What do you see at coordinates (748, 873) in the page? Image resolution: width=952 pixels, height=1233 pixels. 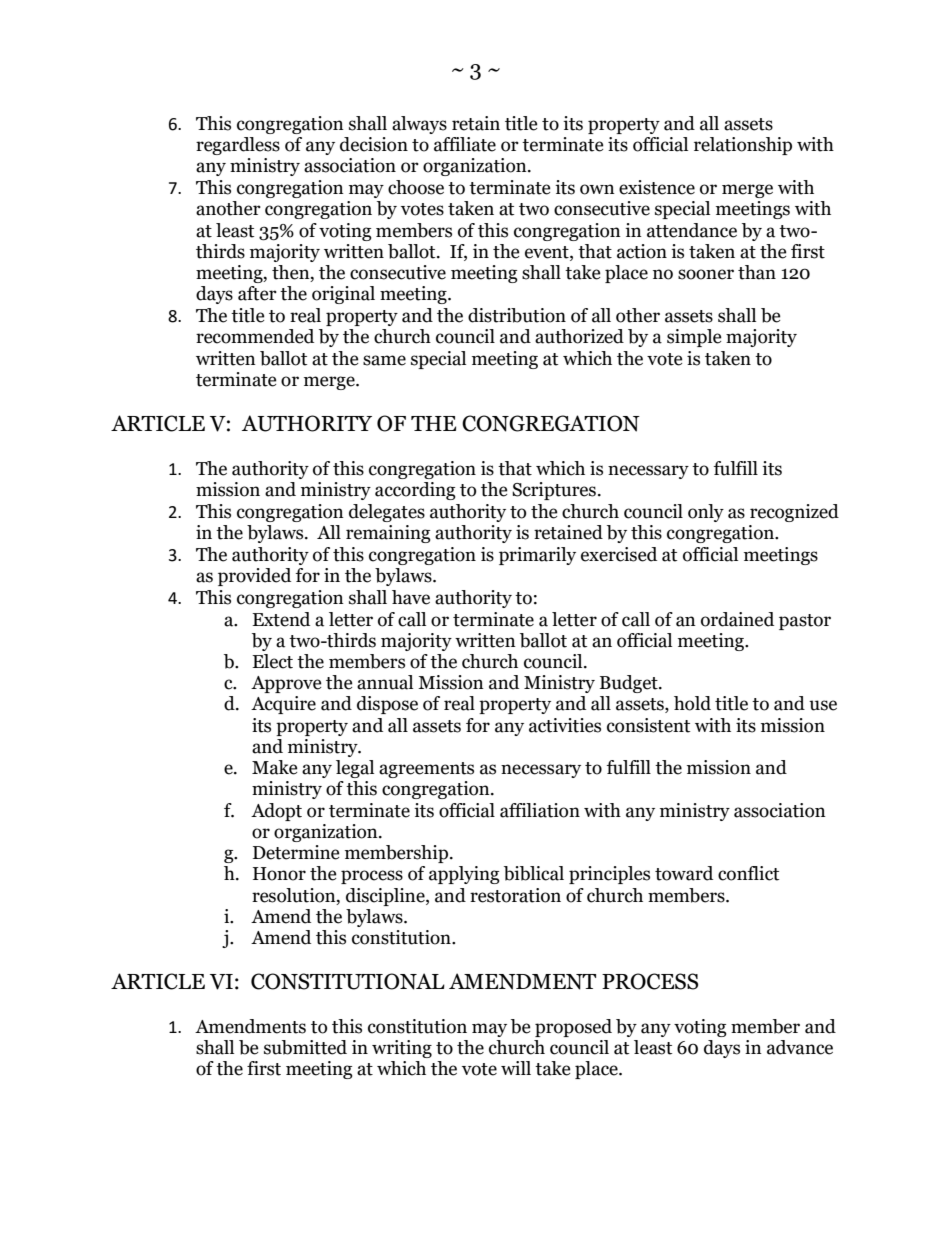 I see `conflict` at bounding box center [748, 873].
